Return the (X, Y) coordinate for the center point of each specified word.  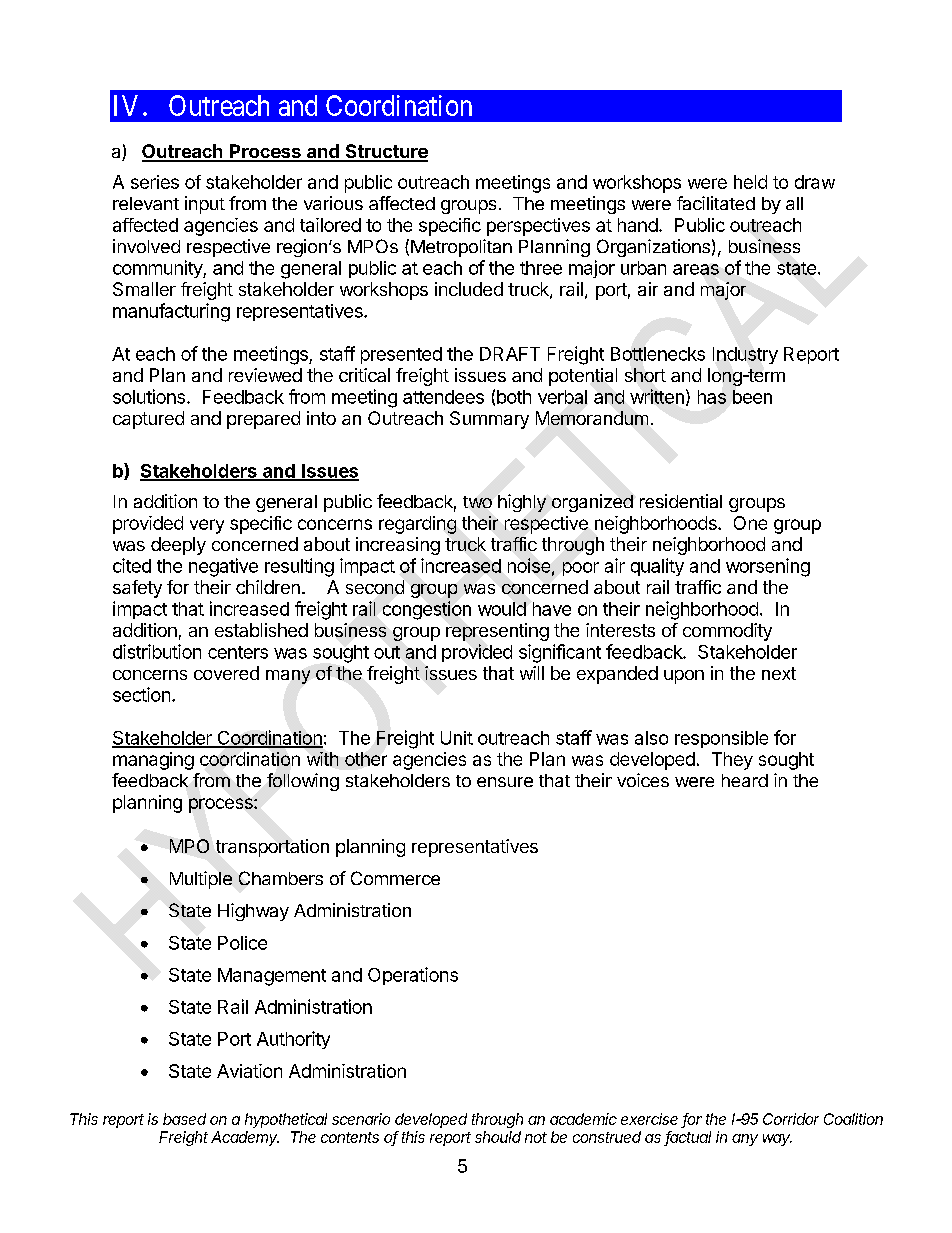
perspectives (538, 227)
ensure (505, 782)
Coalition (853, 1119)
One (750, 523)
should (498, 1137)
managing (153, 761)
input (205, 205)
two (477, 502)
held (750, 182)
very (207, 526)
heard (745, 780)
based (184, 1119)
